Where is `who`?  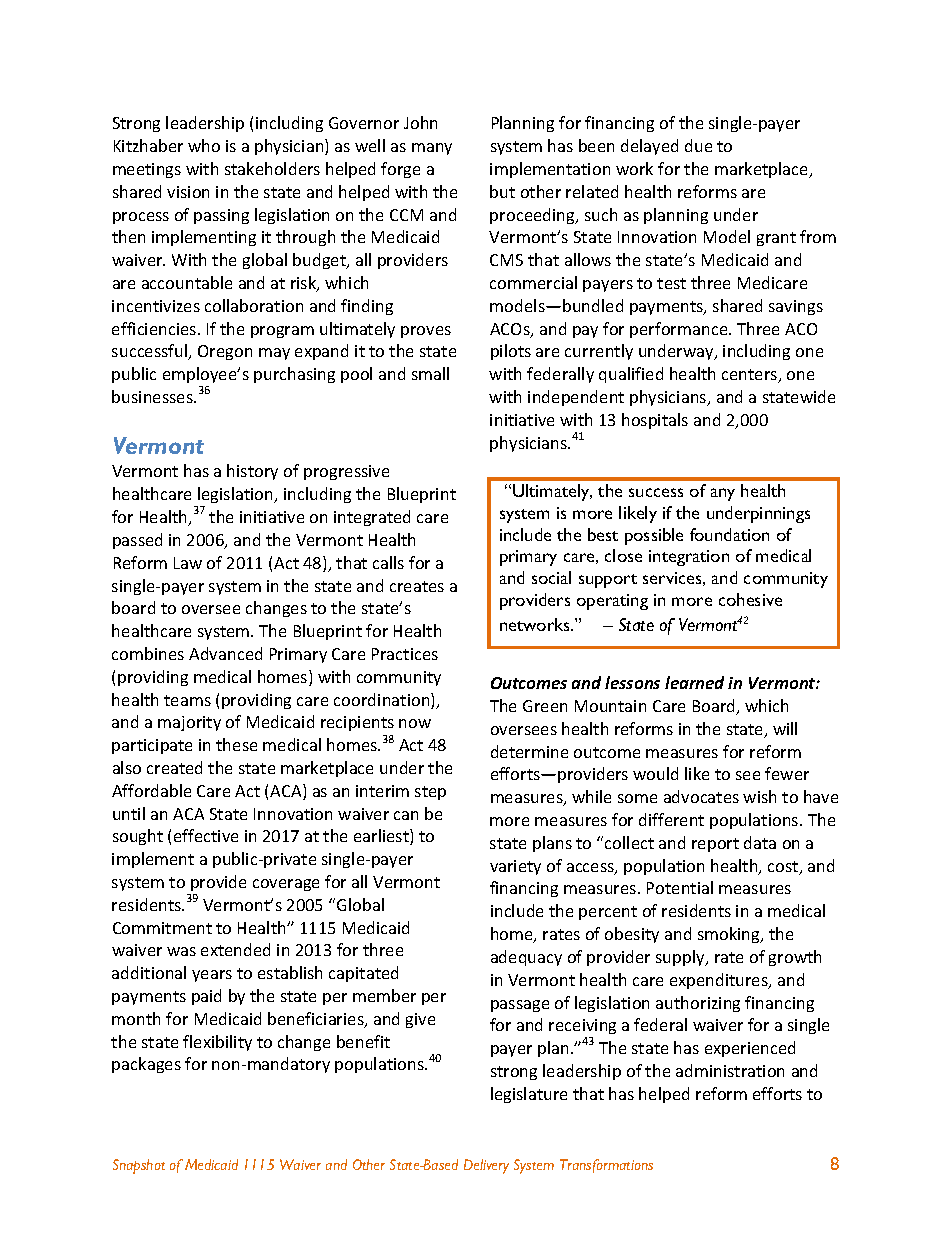 who is located at coordinates (204, 145).
